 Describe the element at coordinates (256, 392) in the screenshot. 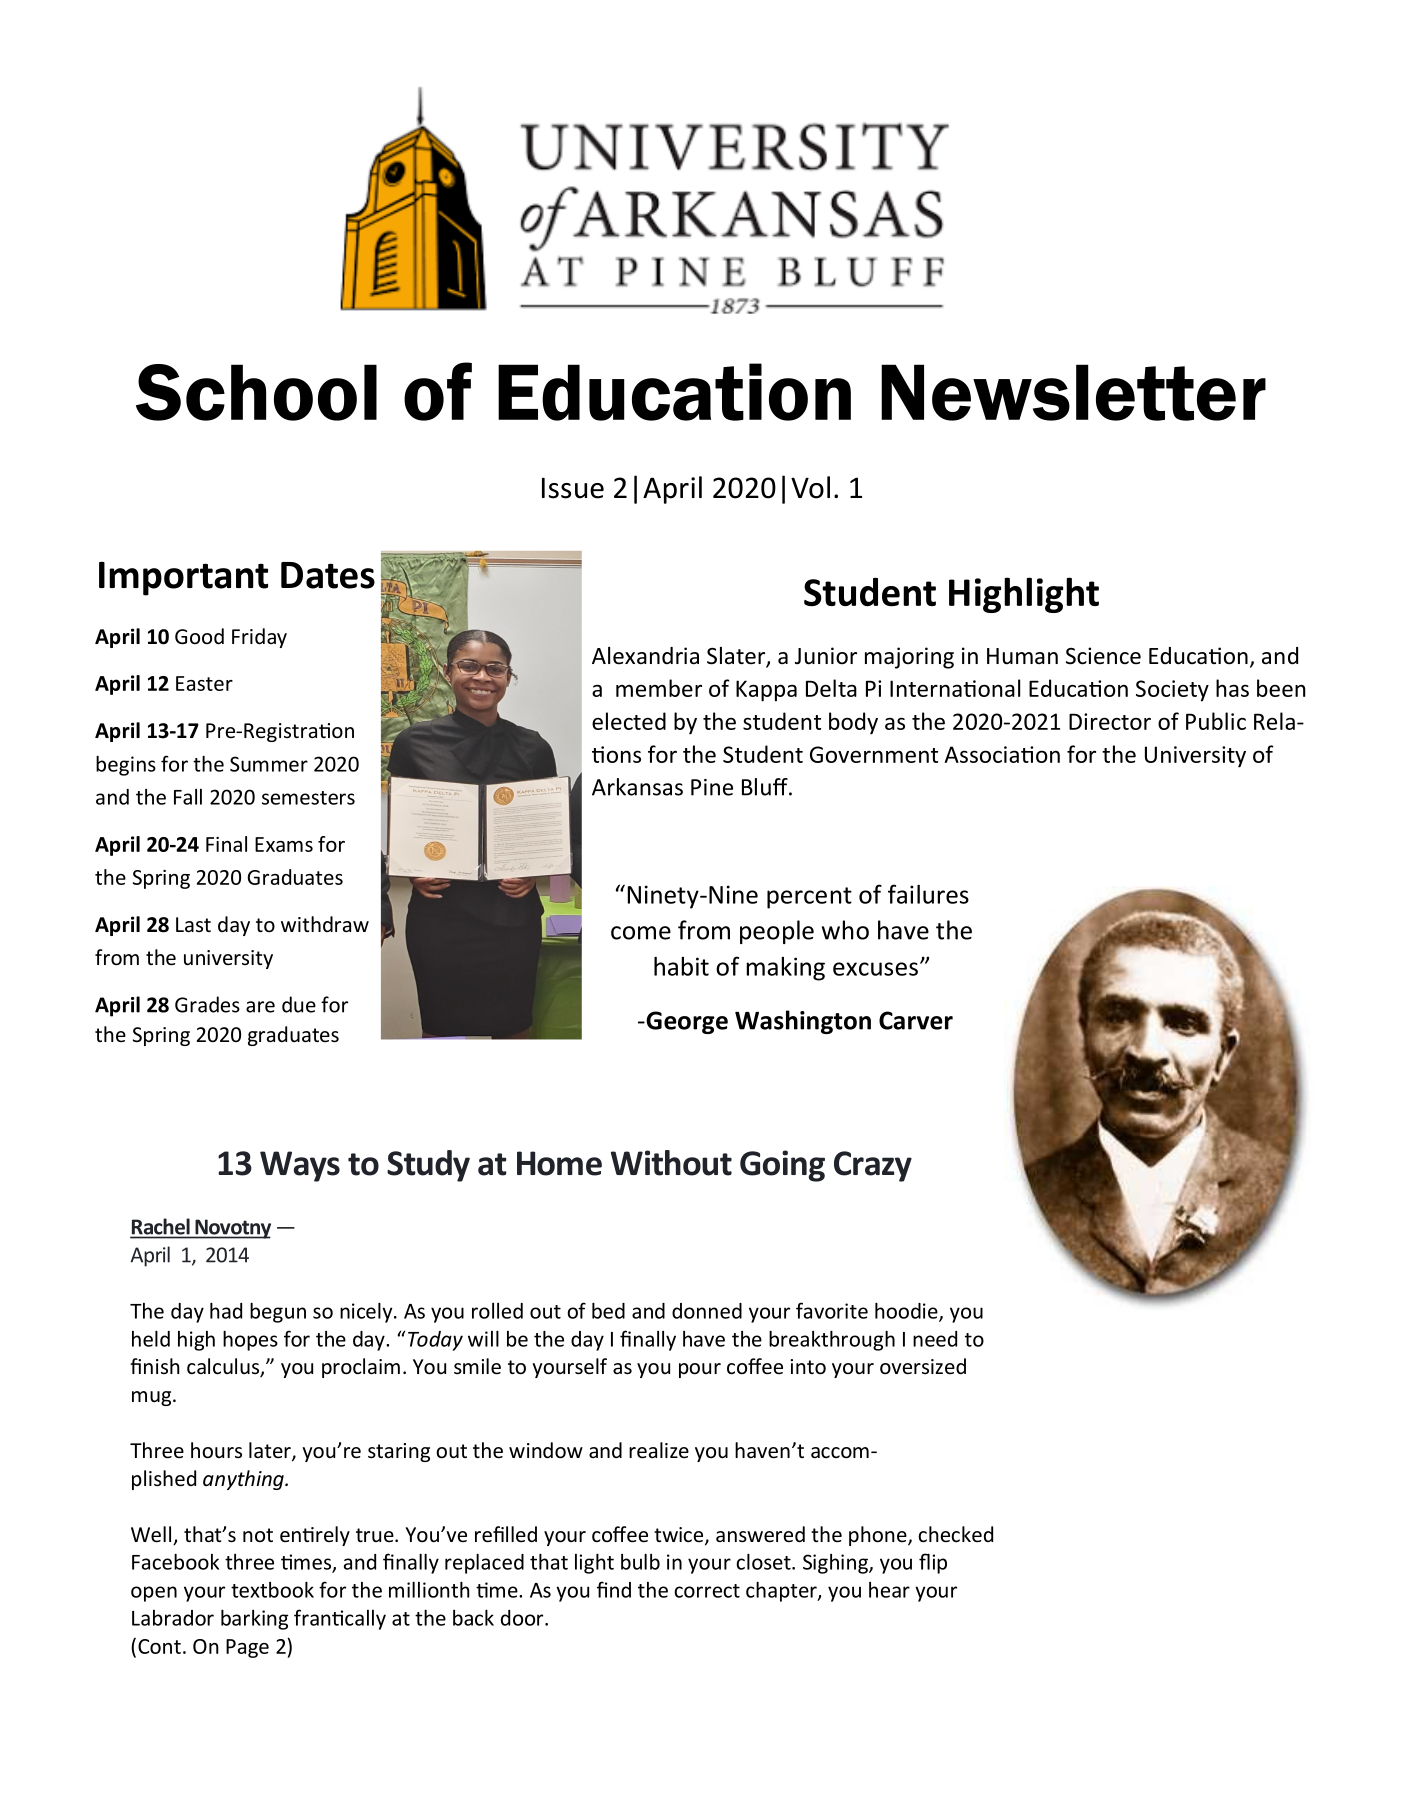

I see `School` at that location.
